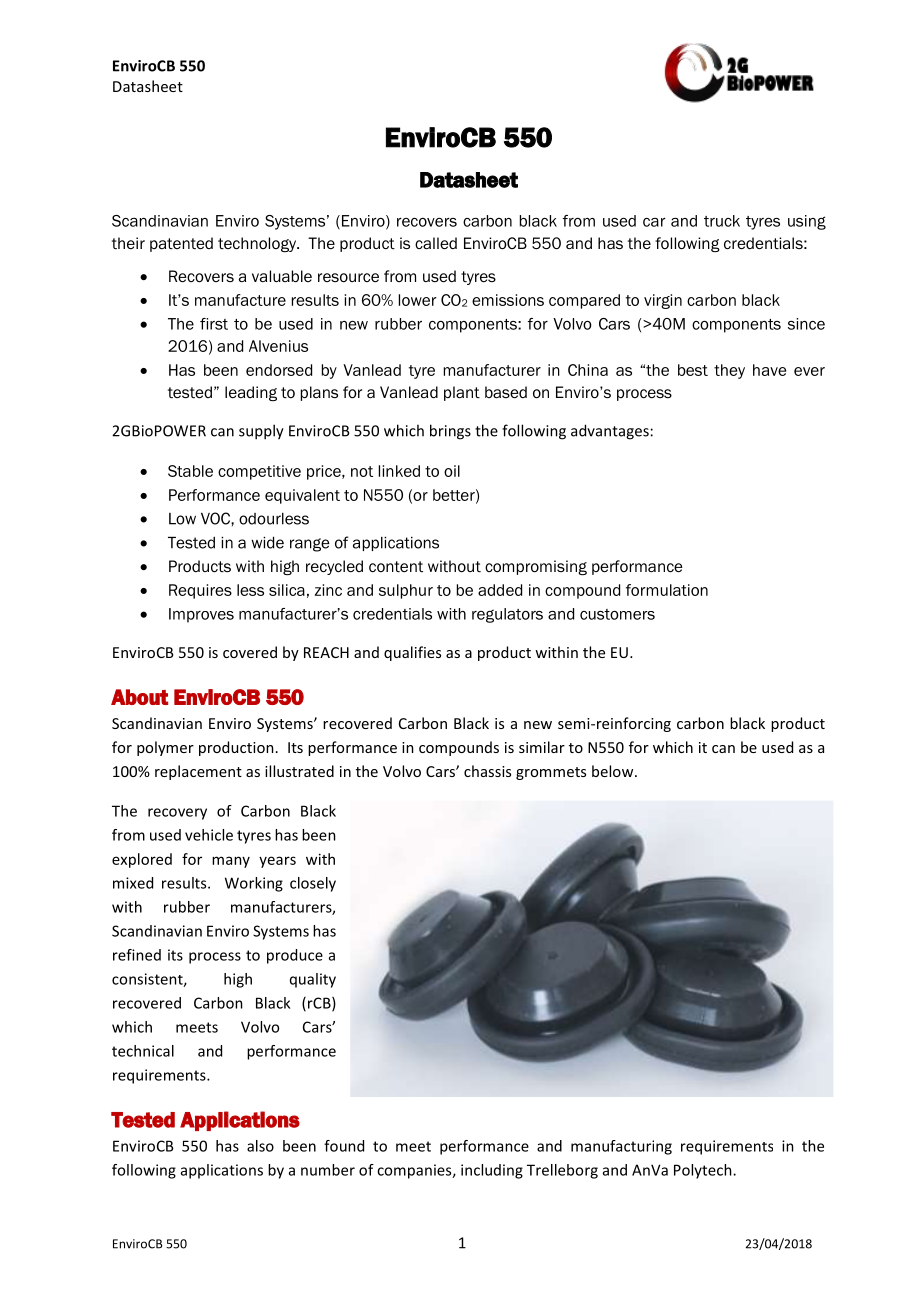  I want to click on closely, so click(313, 884).
